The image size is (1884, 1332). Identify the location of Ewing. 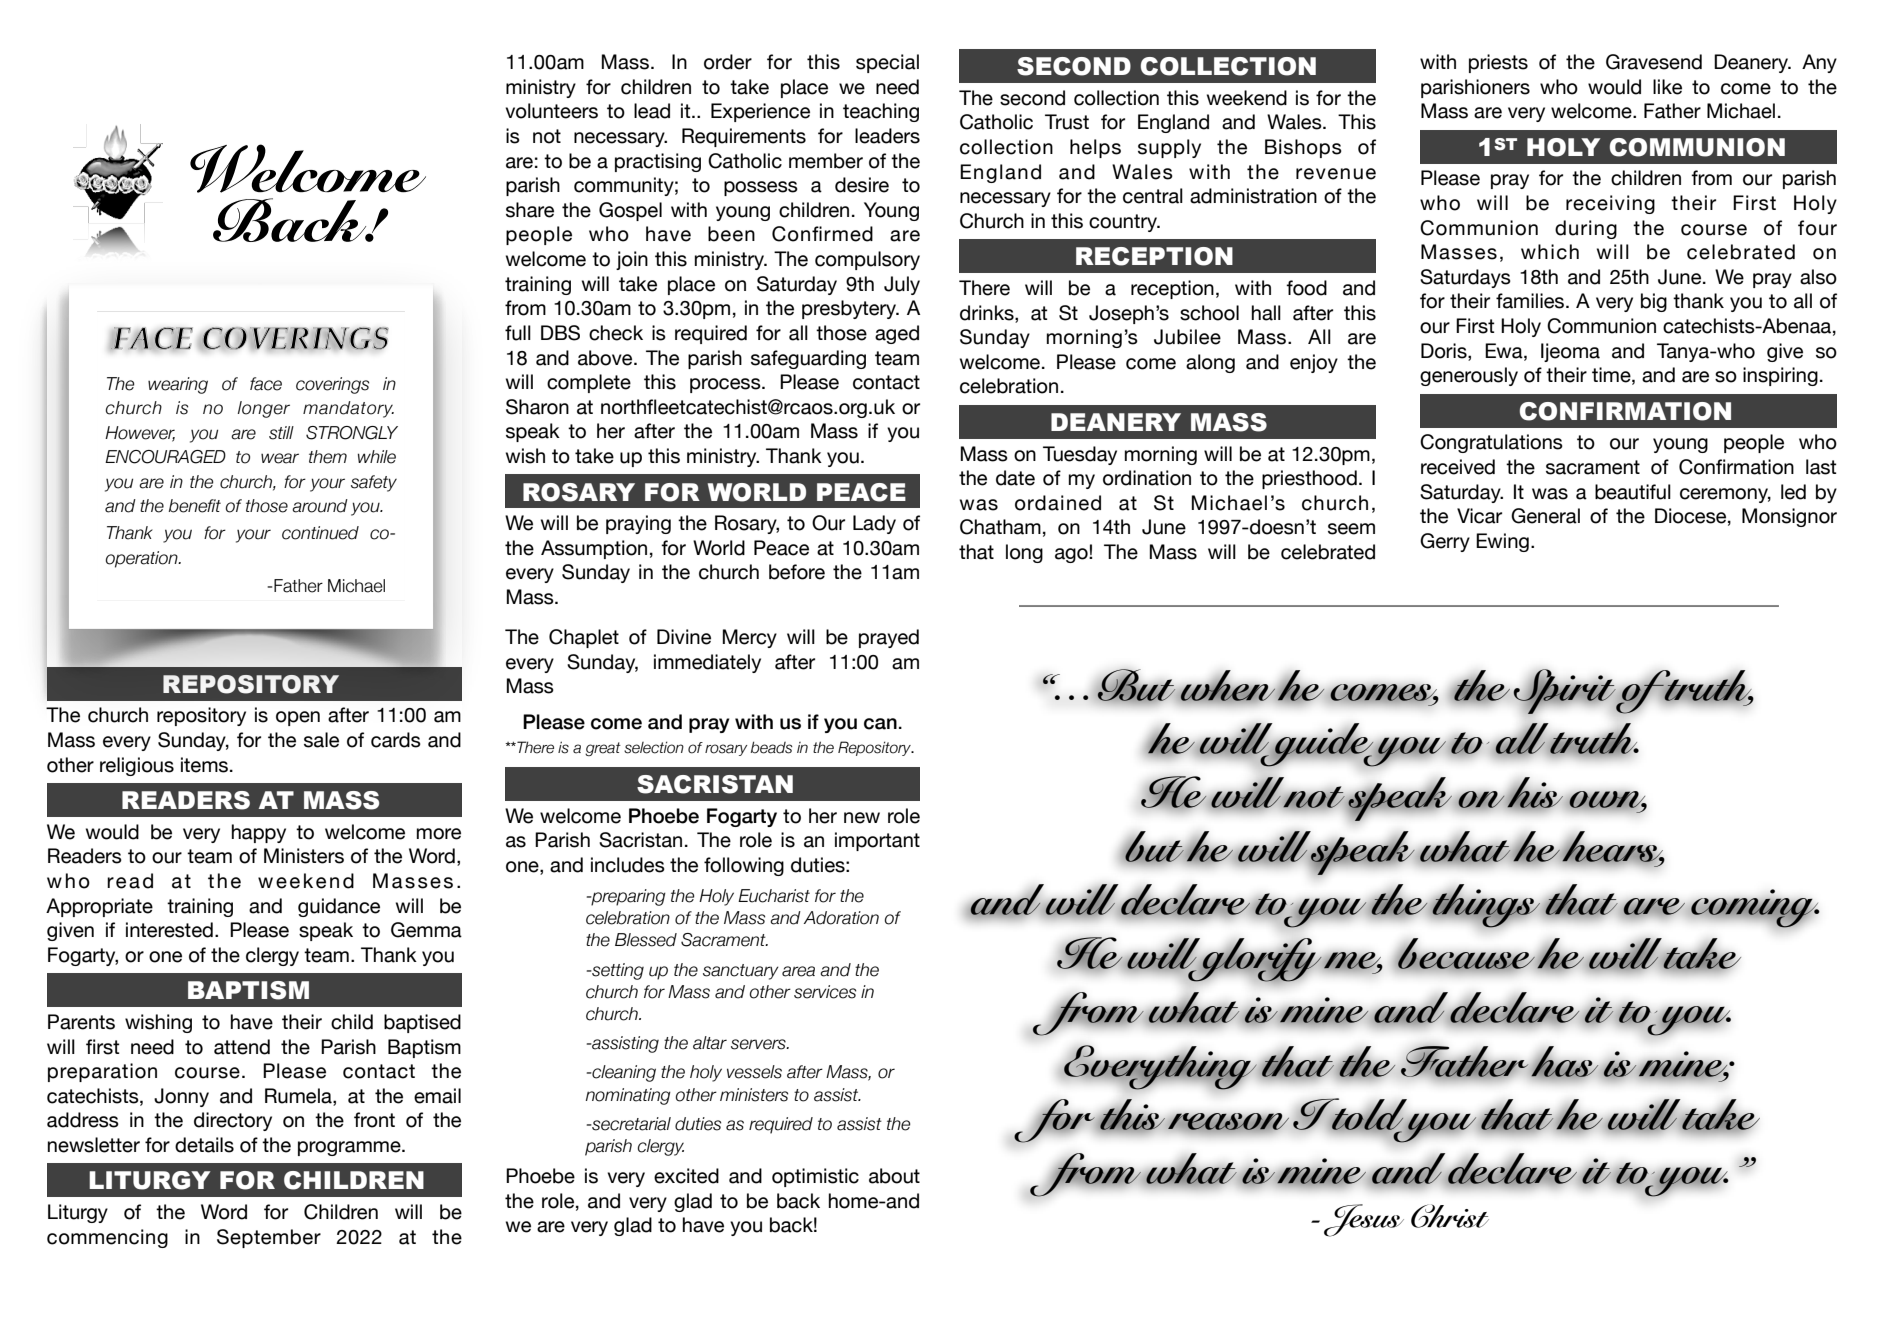
(1502, 542).
